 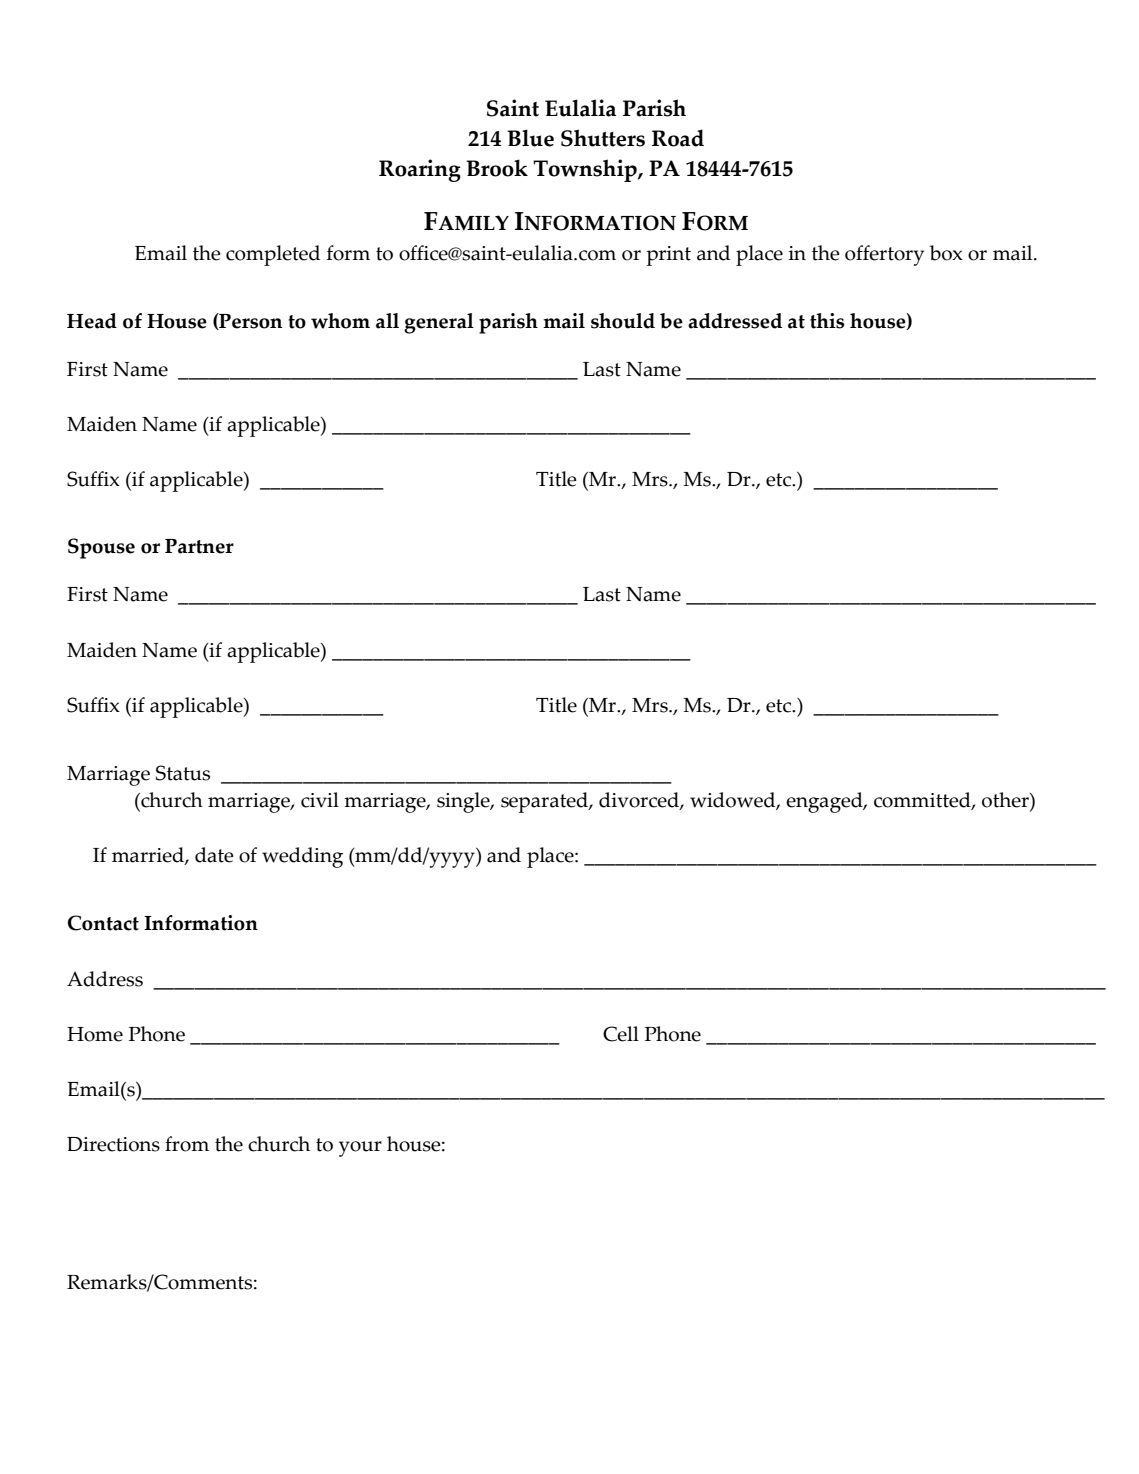 I want to click on Township, so click(x=586, y=170).
